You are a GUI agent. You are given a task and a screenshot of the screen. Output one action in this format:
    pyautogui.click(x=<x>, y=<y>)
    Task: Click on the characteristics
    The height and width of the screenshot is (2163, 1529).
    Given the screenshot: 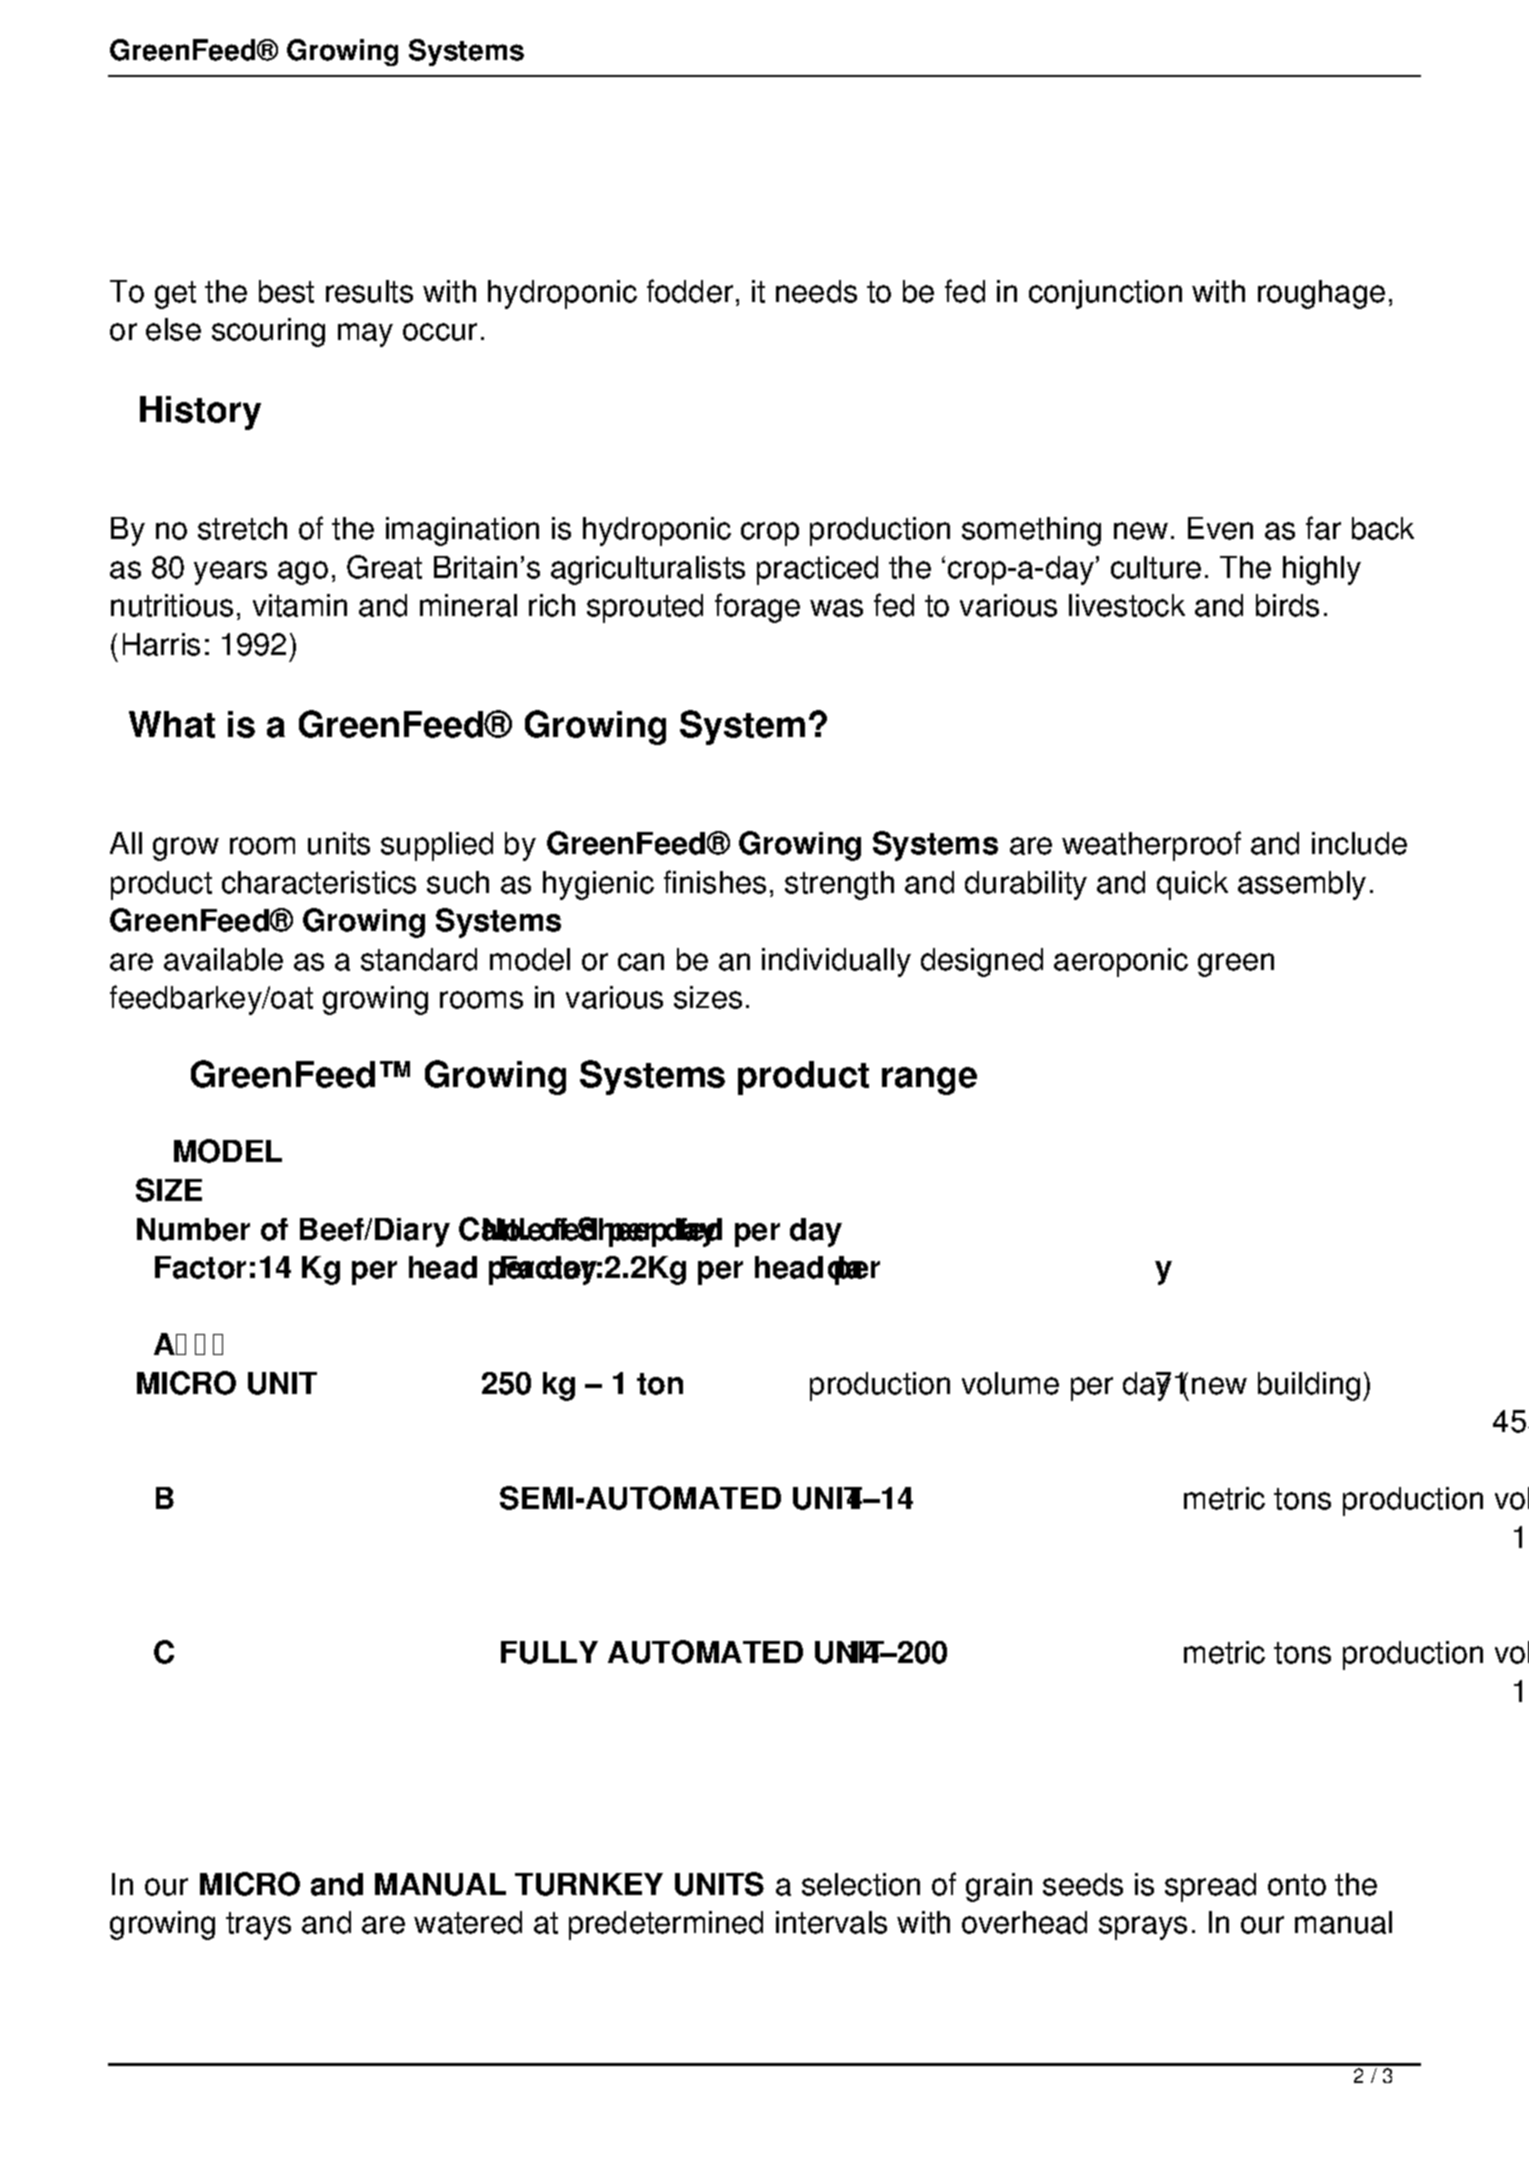 What is the action you would take?
    pyautogui.click(x=319, y=882)
